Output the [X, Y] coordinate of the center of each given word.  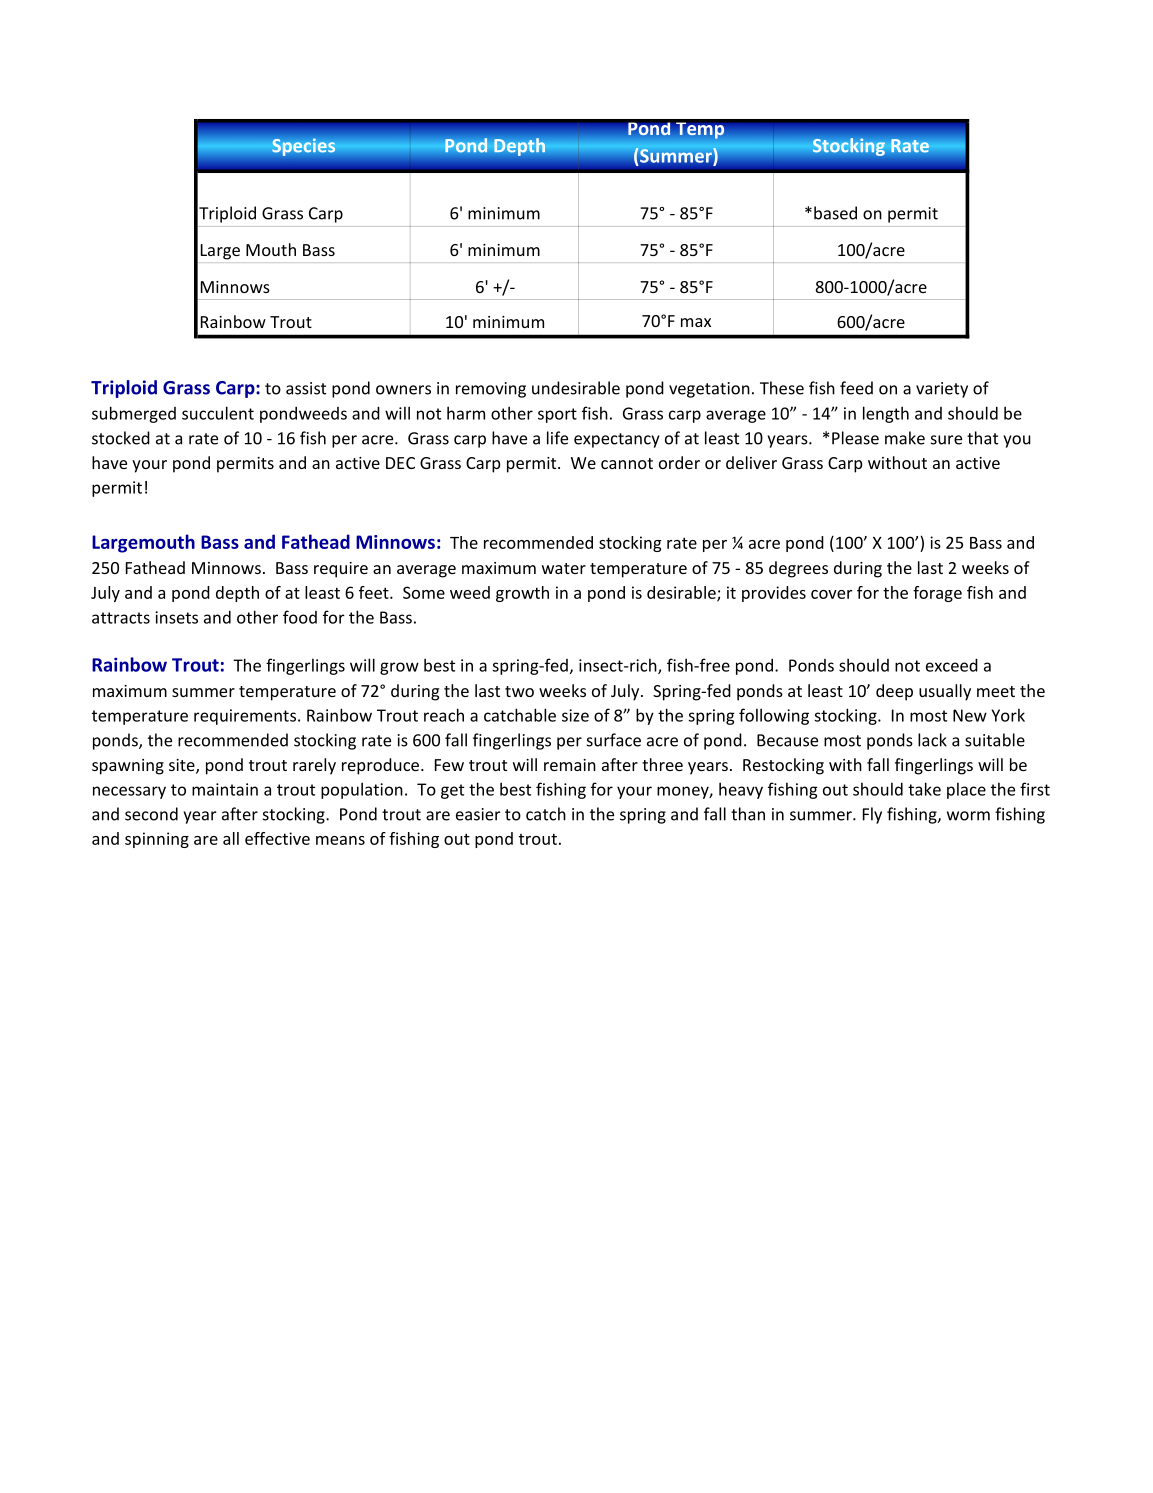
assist [306, 388]
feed [856, 388]
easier [478, 814]
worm [968, 816]
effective [277, 838]
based [835, 213]
